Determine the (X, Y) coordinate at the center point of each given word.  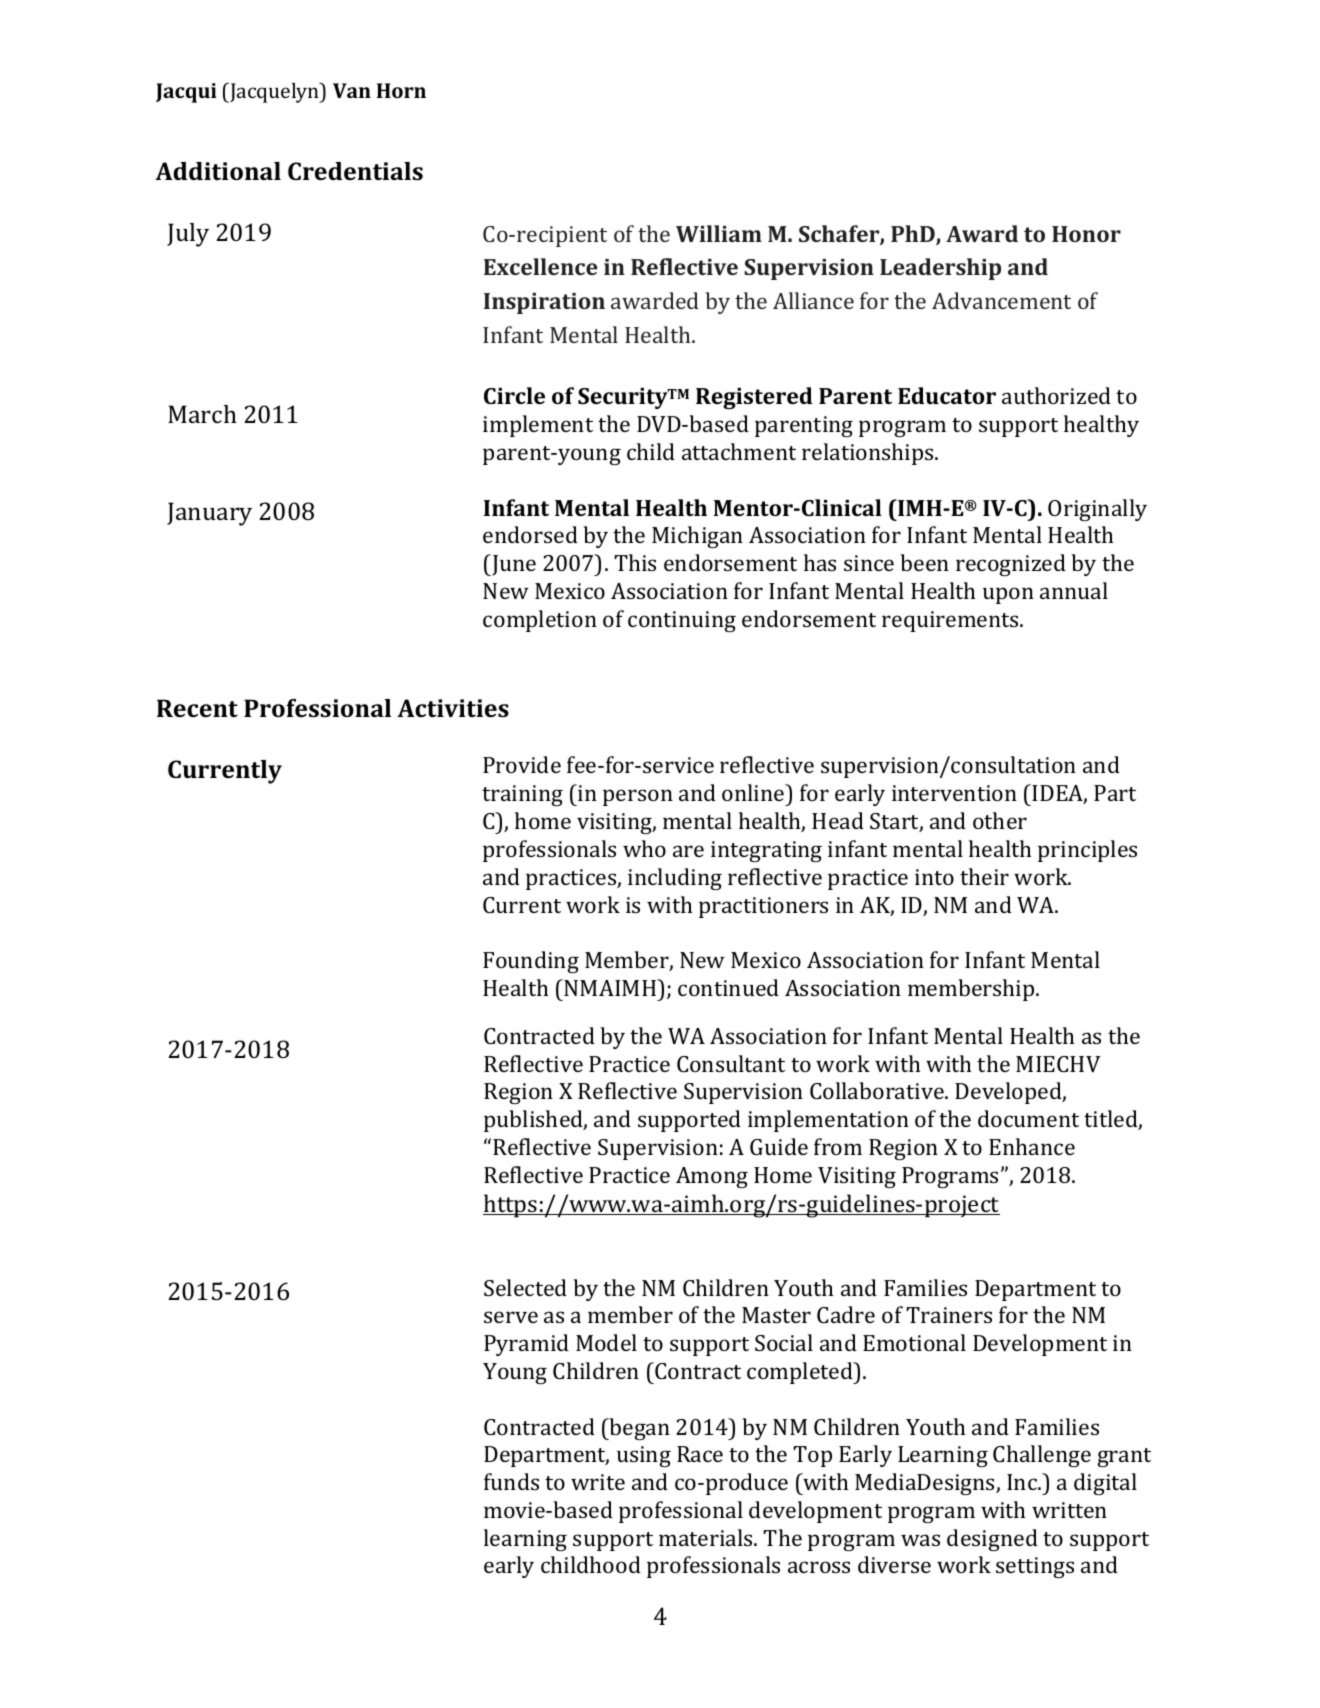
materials (707, 1537)
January (209, 514)
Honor (1086, 234)
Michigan (697, 537)
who (644, 848)
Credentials (355, 171)
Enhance (1032, 1146)
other (1000, 820)
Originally (1097, 510)
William (719, 233)
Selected (525, 1287)
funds (511, 1481)
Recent (197, 708)
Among (712, 1177)
